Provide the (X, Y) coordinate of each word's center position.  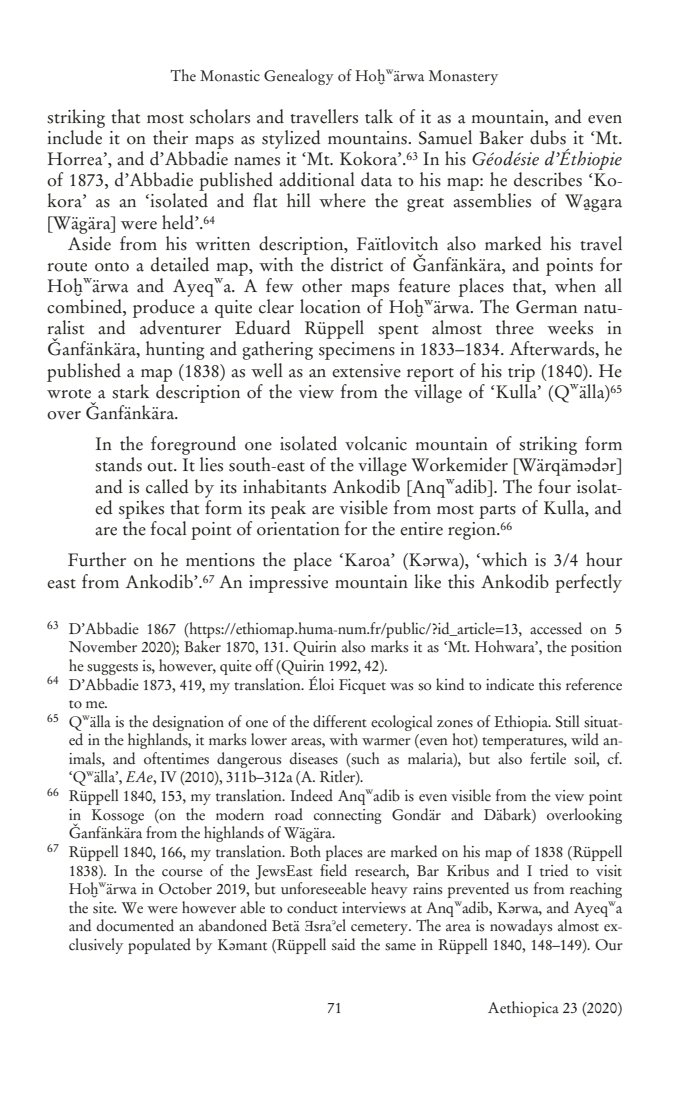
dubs (548, 137)
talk (379, 116)
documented (135, 925)
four (554, 486)
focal (169, 528)
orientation (298, 529)
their (170, 137)
